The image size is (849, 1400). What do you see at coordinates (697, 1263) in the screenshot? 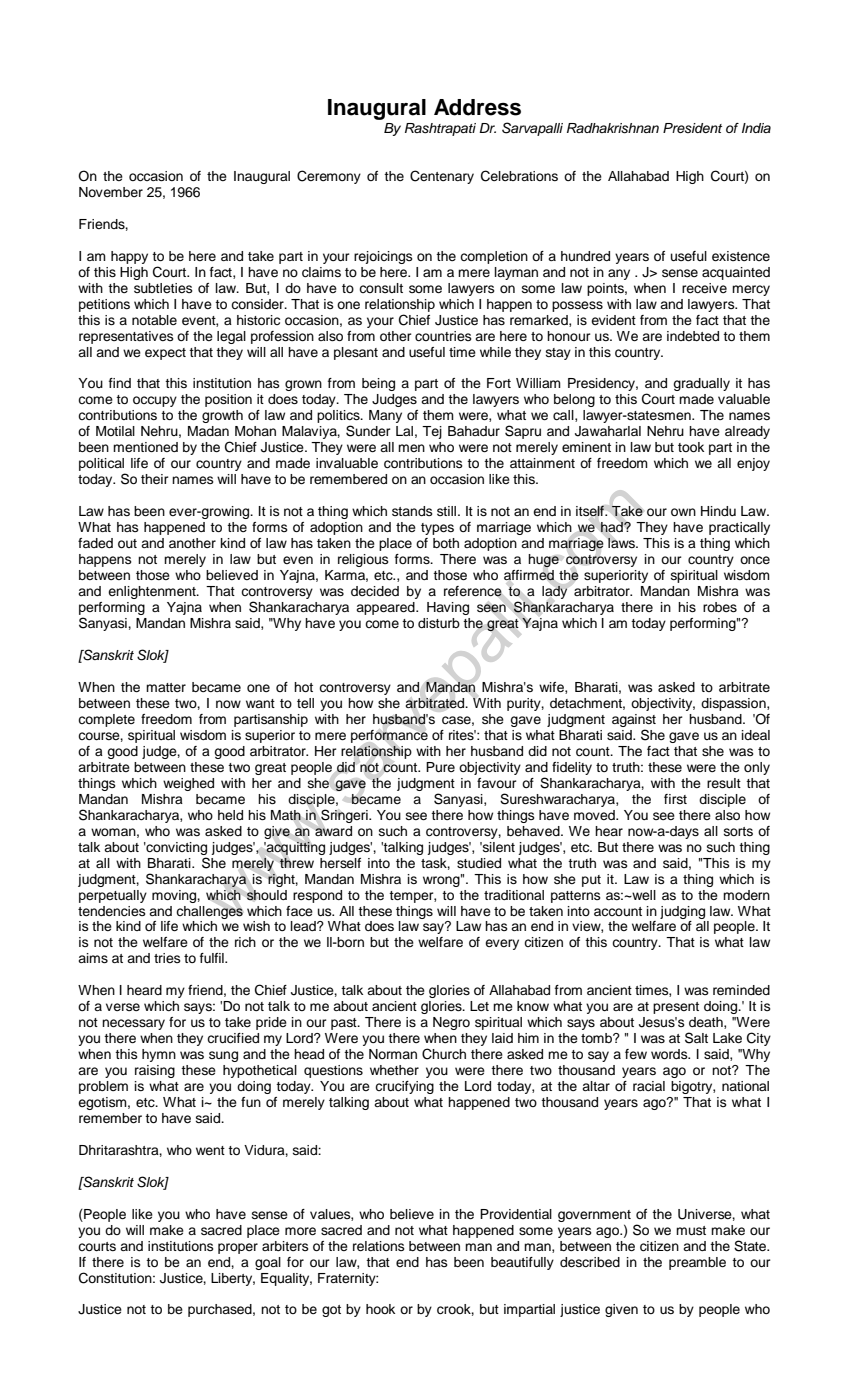
I see `preamble` at bounding box center [697, 1263].
